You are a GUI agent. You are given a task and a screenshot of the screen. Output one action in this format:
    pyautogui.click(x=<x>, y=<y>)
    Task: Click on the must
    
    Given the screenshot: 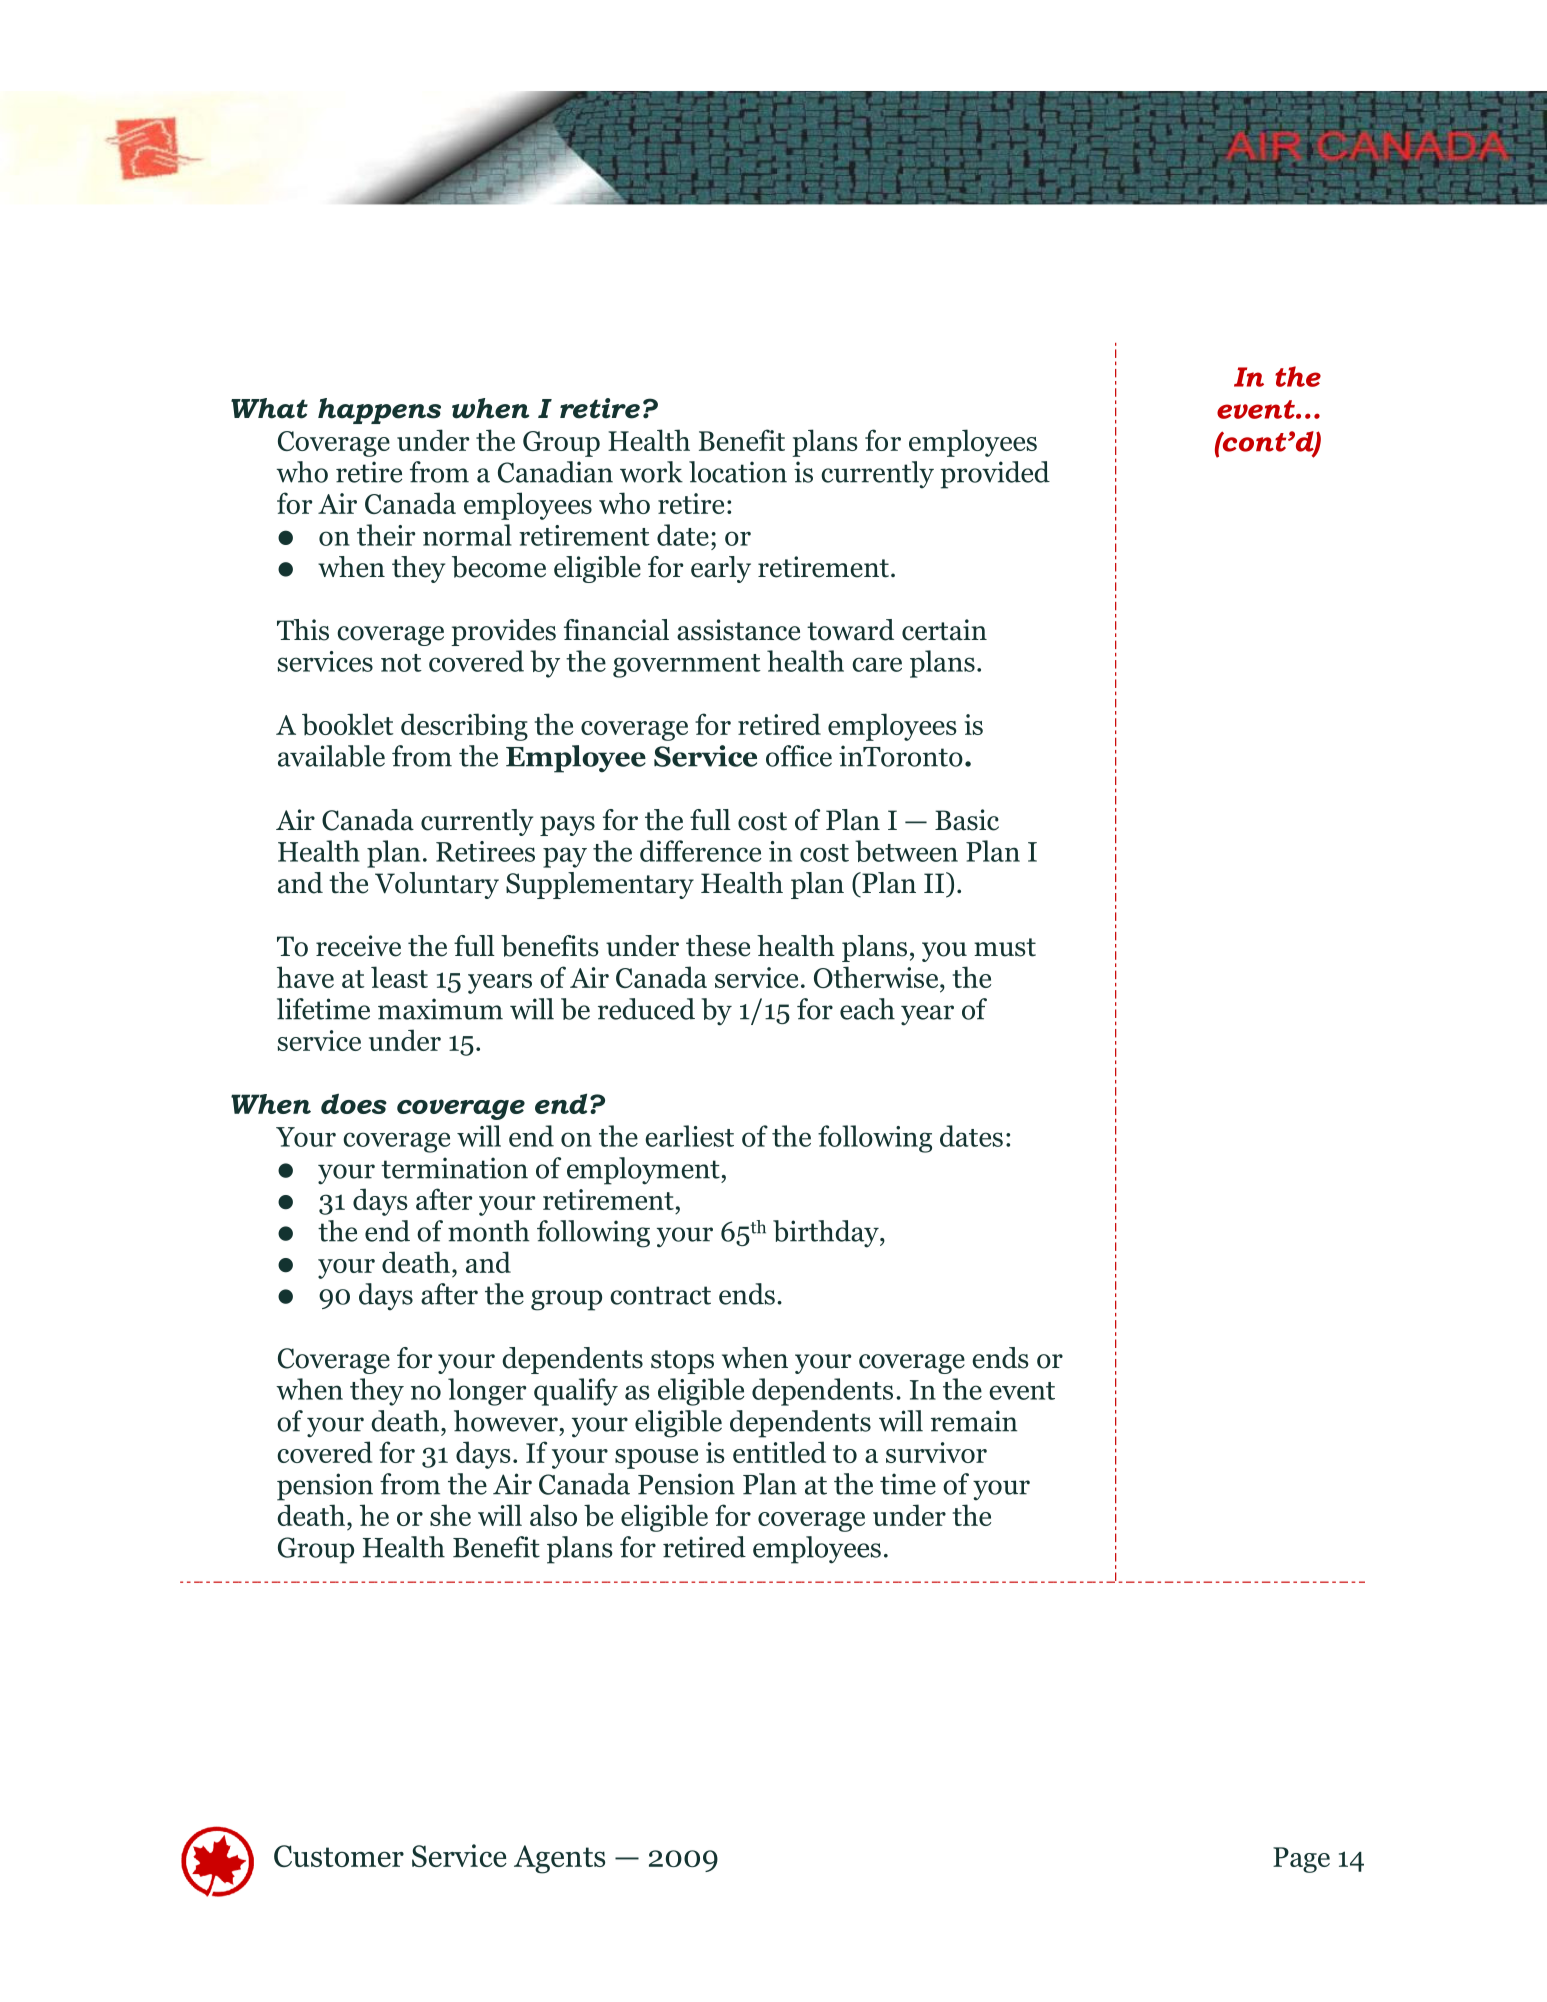 What is the action you would take?
    pyautogui.click(x=1005, y=947)
